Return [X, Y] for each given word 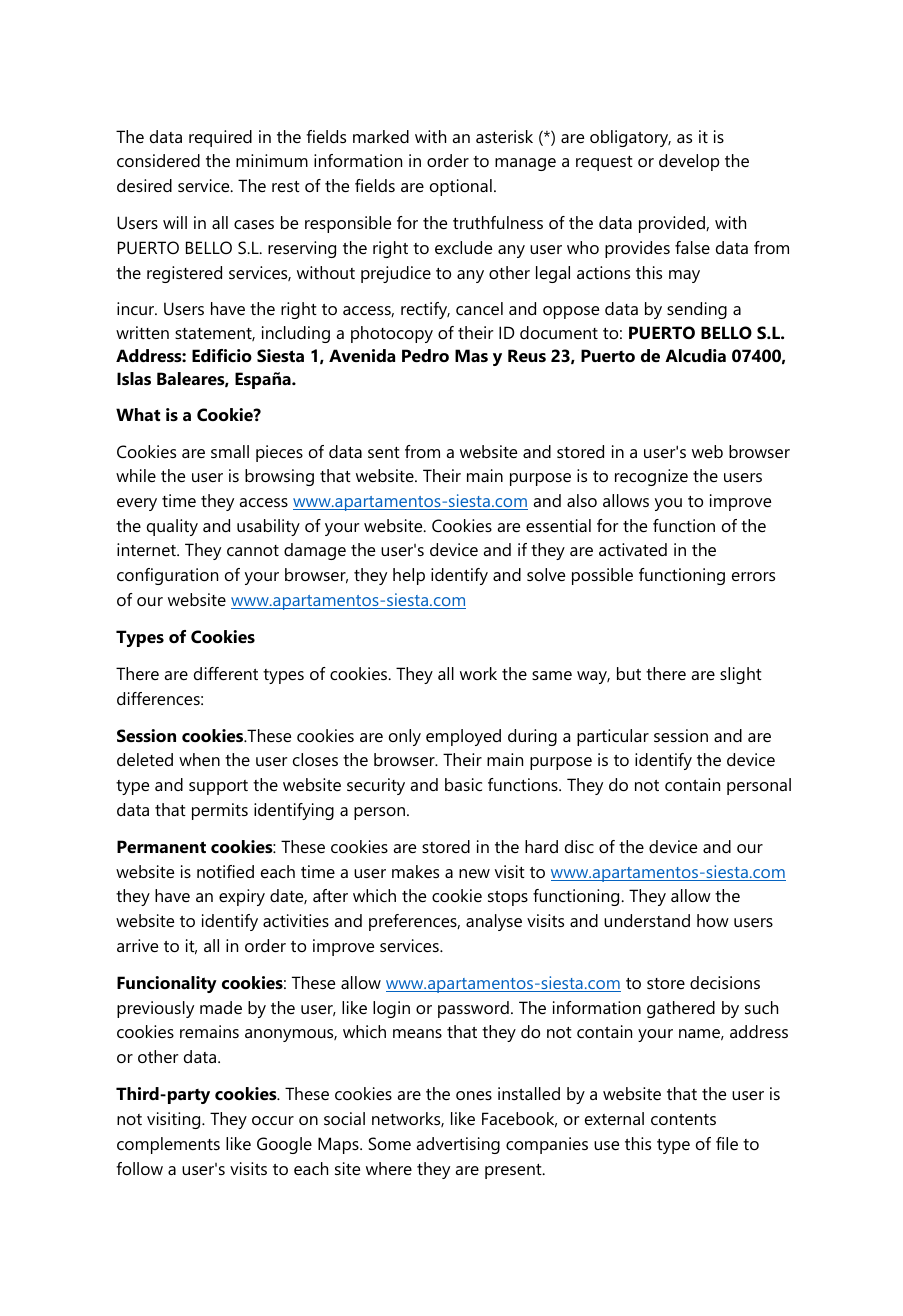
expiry [242, 897]
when [199, 759]
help [409, 576]
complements [168, 1145]
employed [463, 737]
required [220, 138]
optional [461, 187]
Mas [471, 355]
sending [697, 310]
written [142, 332]
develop [689, 162]
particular [613, 737]
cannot [253, 550]
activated [633, 549]
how [713, 920]
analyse [494, 922]
